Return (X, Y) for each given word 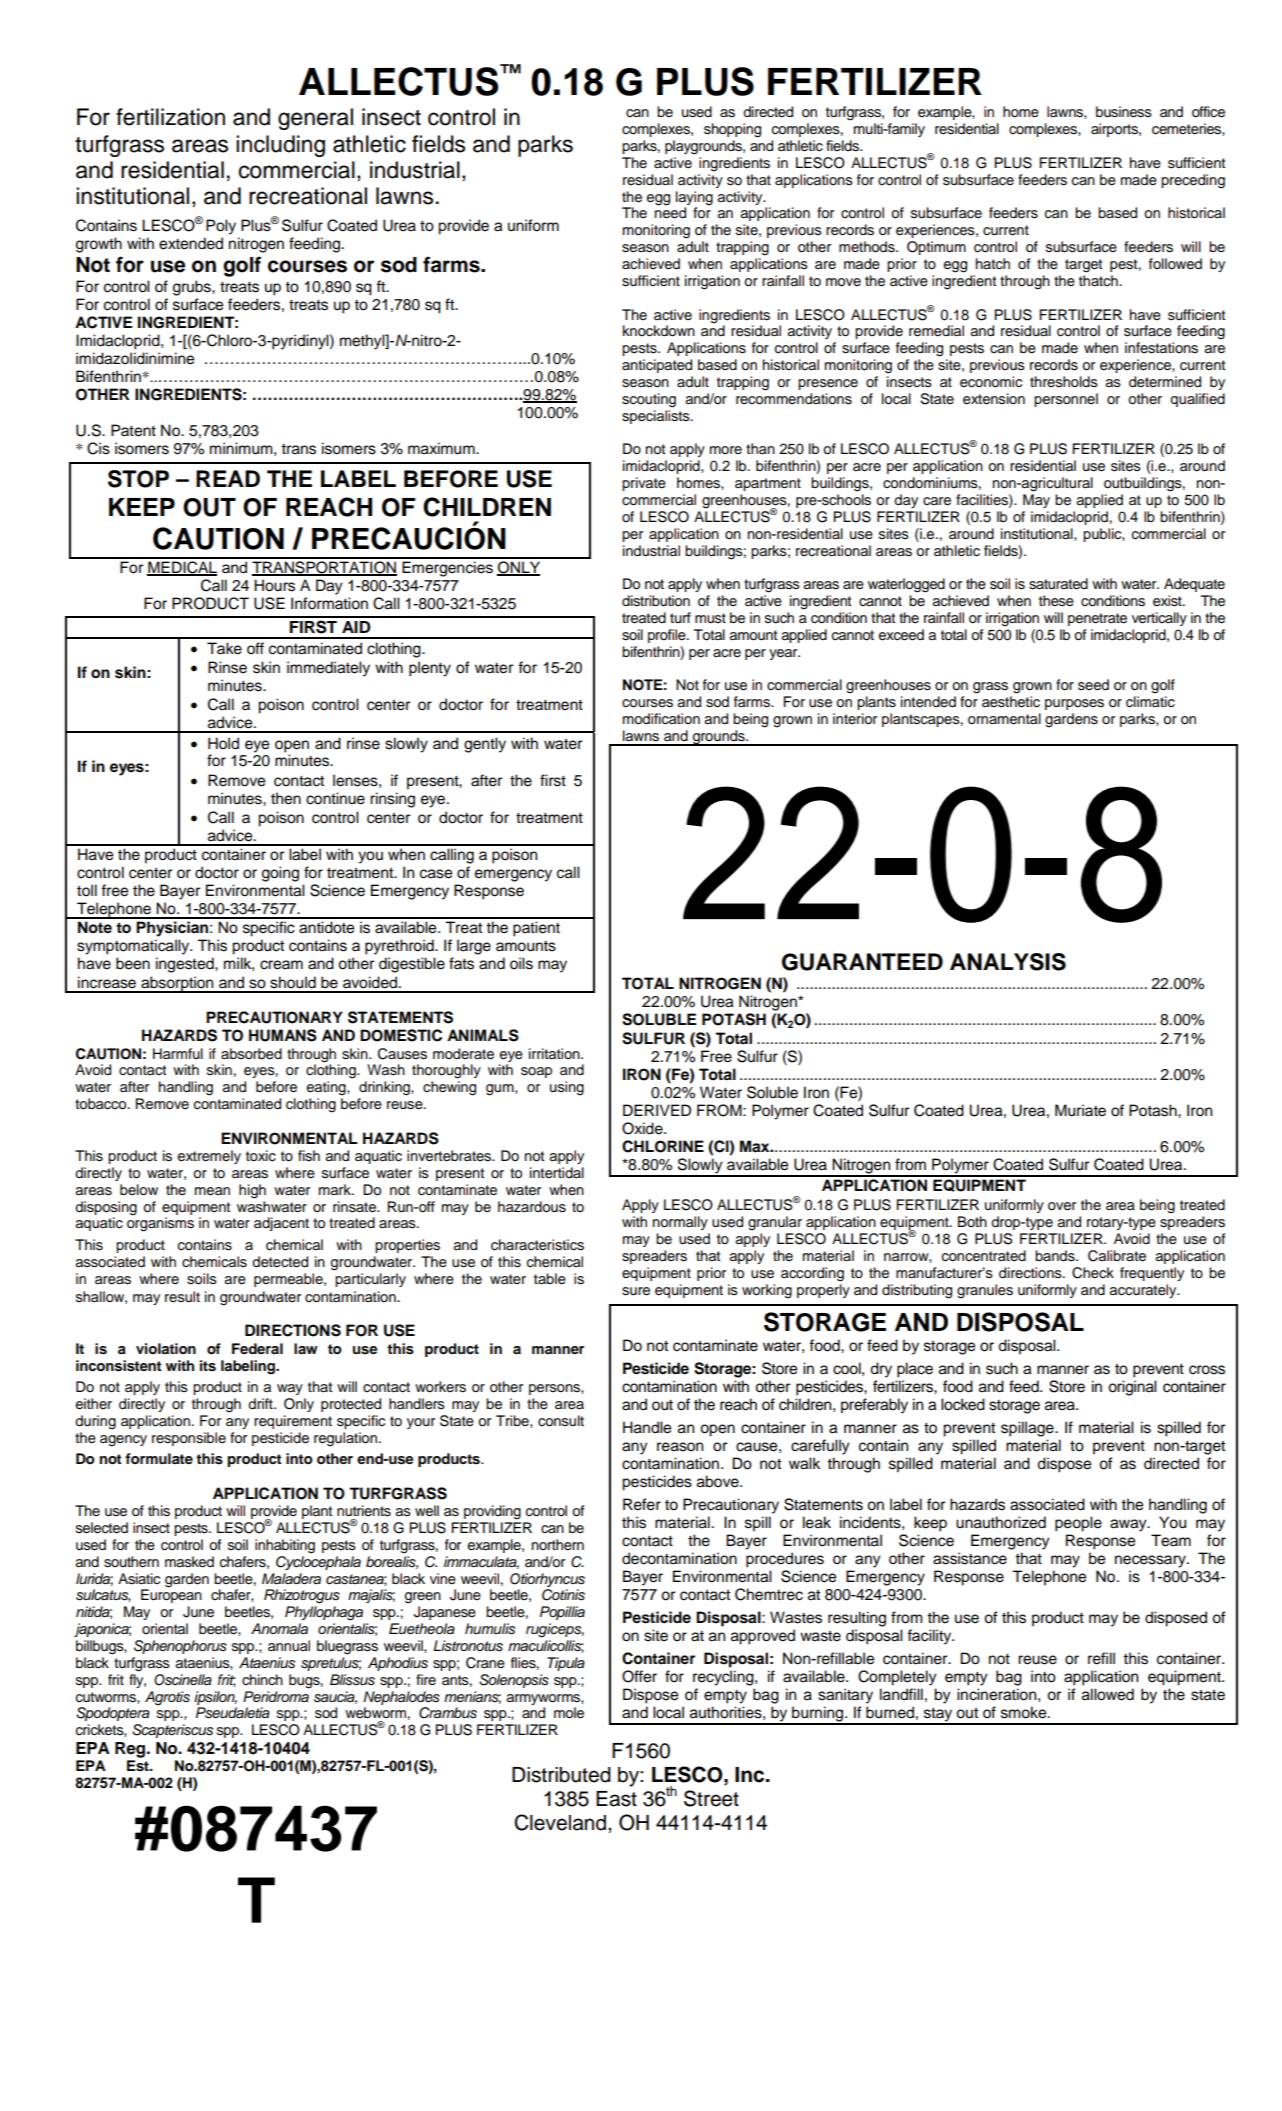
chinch (262, 1679)
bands (1056, 1256)
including (280, 146)
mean (212, 1191)
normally (680, 1223)
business (1124, 112)
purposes (1074, 704)
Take (224, 648)
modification (661, 719)
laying (694, 198)
